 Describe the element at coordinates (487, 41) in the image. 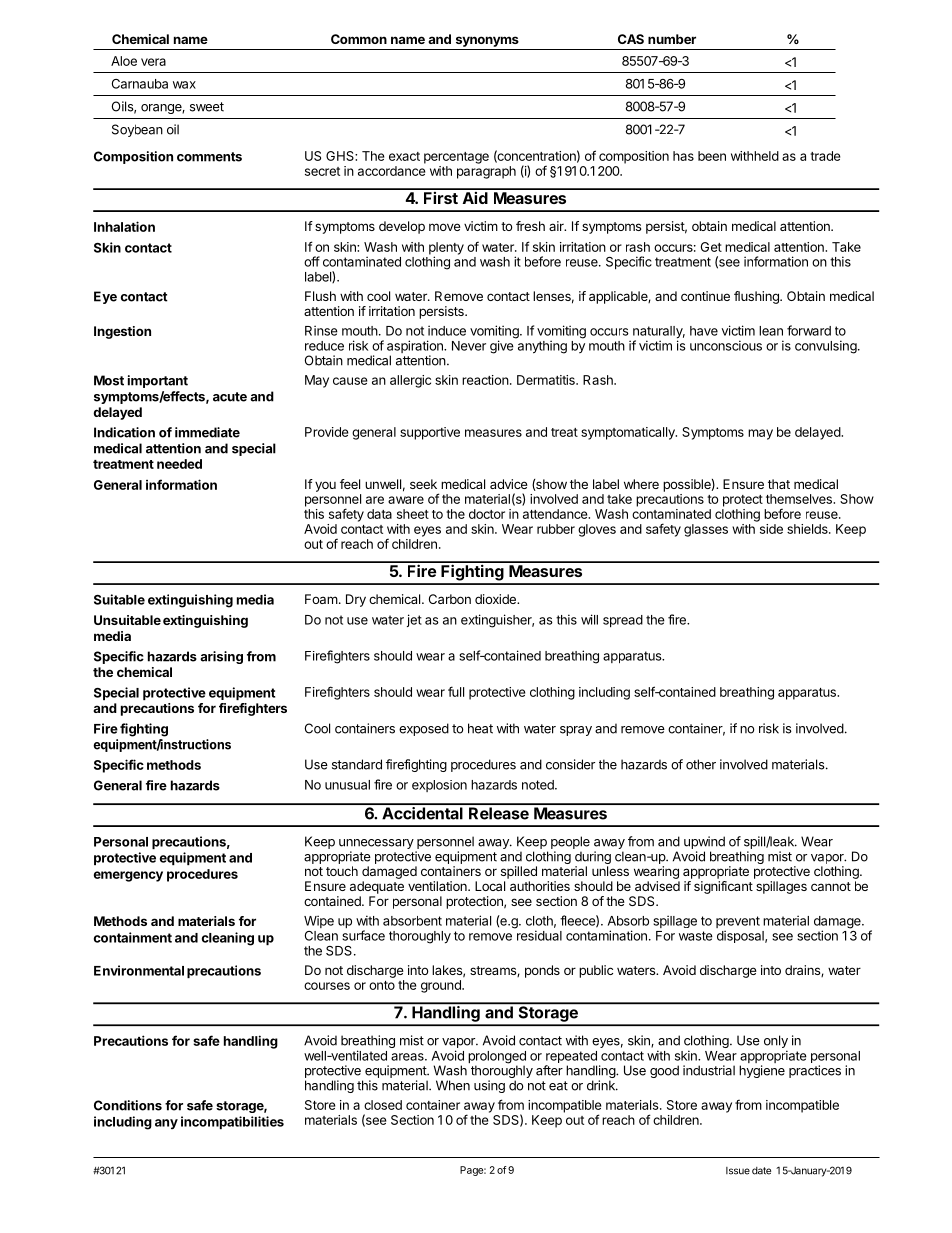

I see `synonyms` at that location.
